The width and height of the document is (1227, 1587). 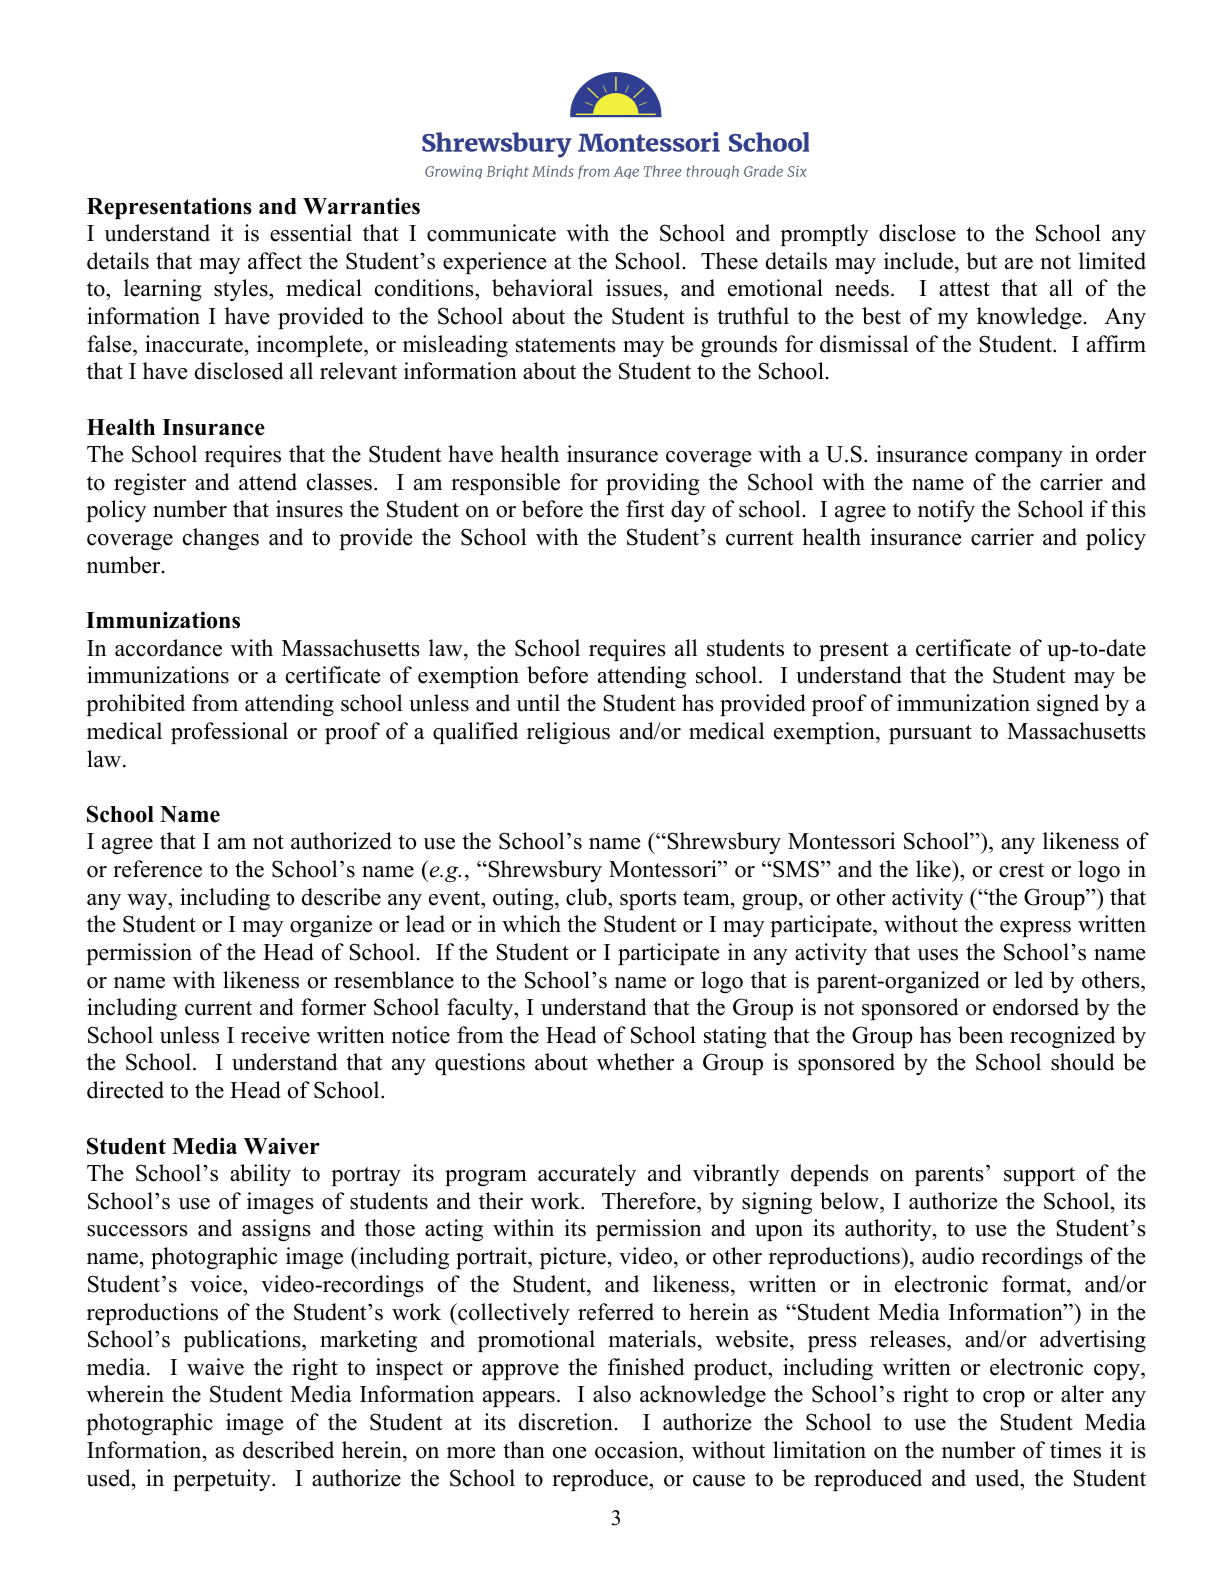 I want to click on affect, so click(x=275, y=261).
